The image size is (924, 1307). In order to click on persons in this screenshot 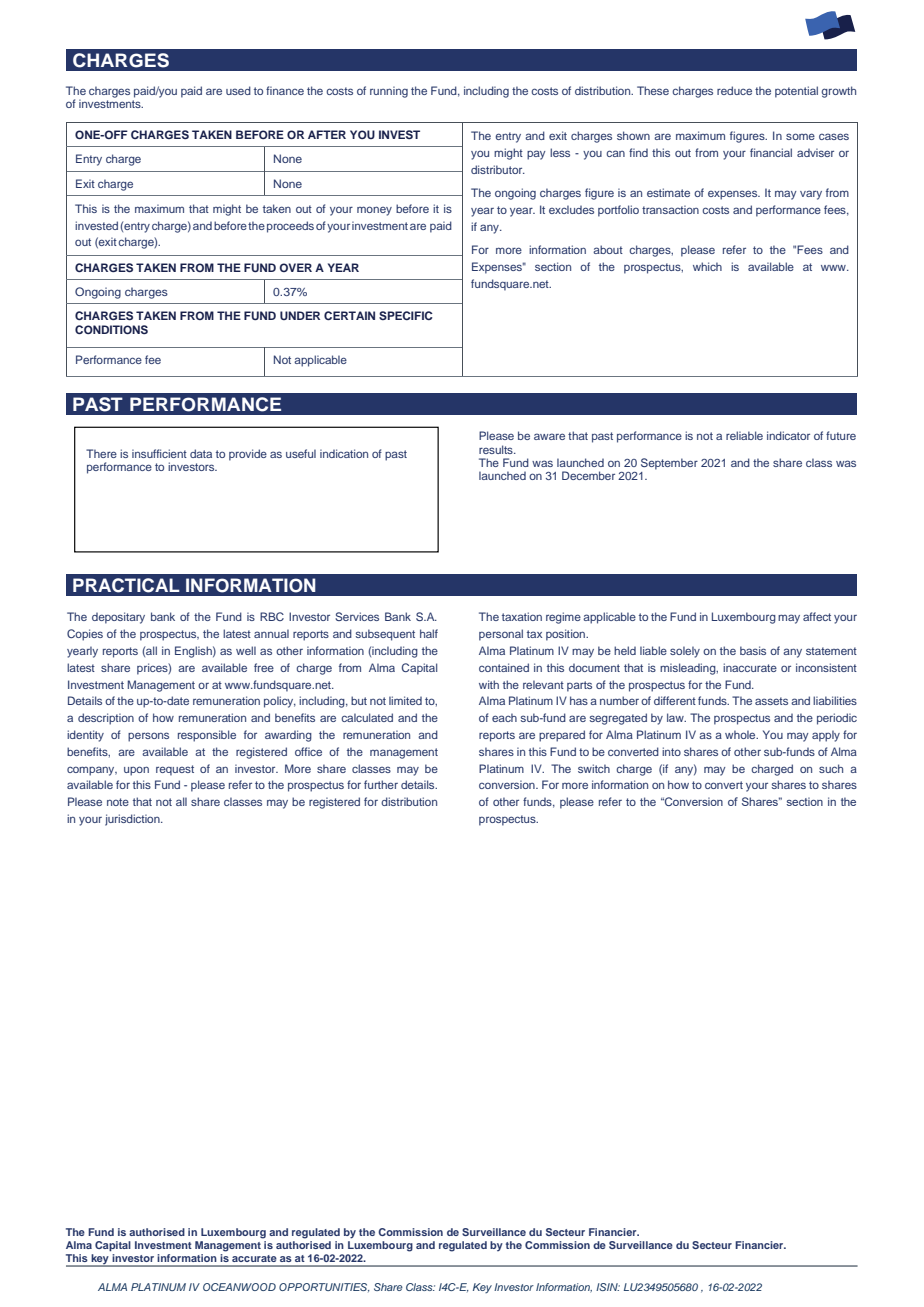, I will do `click(148, 737)`.
